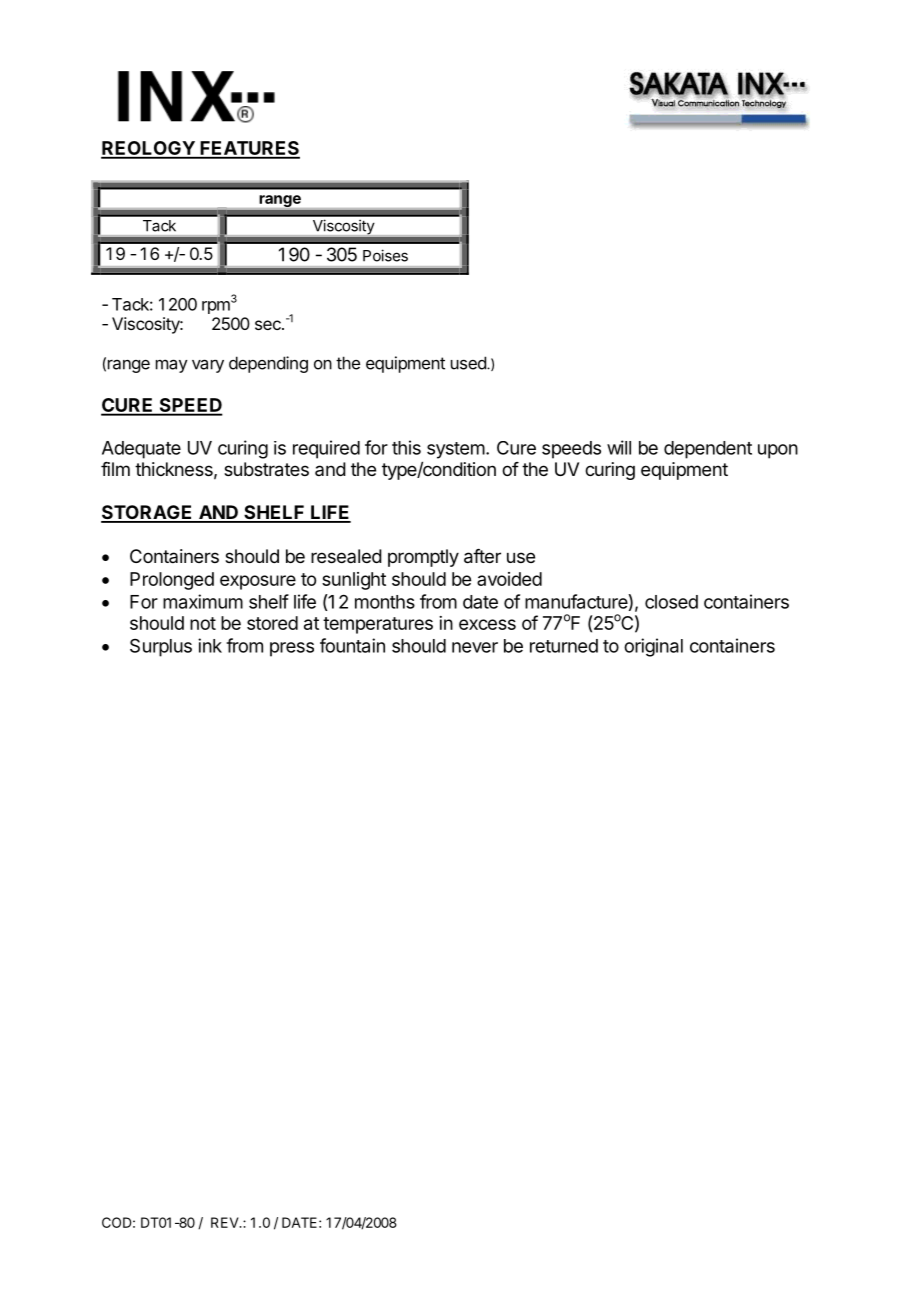  I want to click on dependent, so click(708, 450).
